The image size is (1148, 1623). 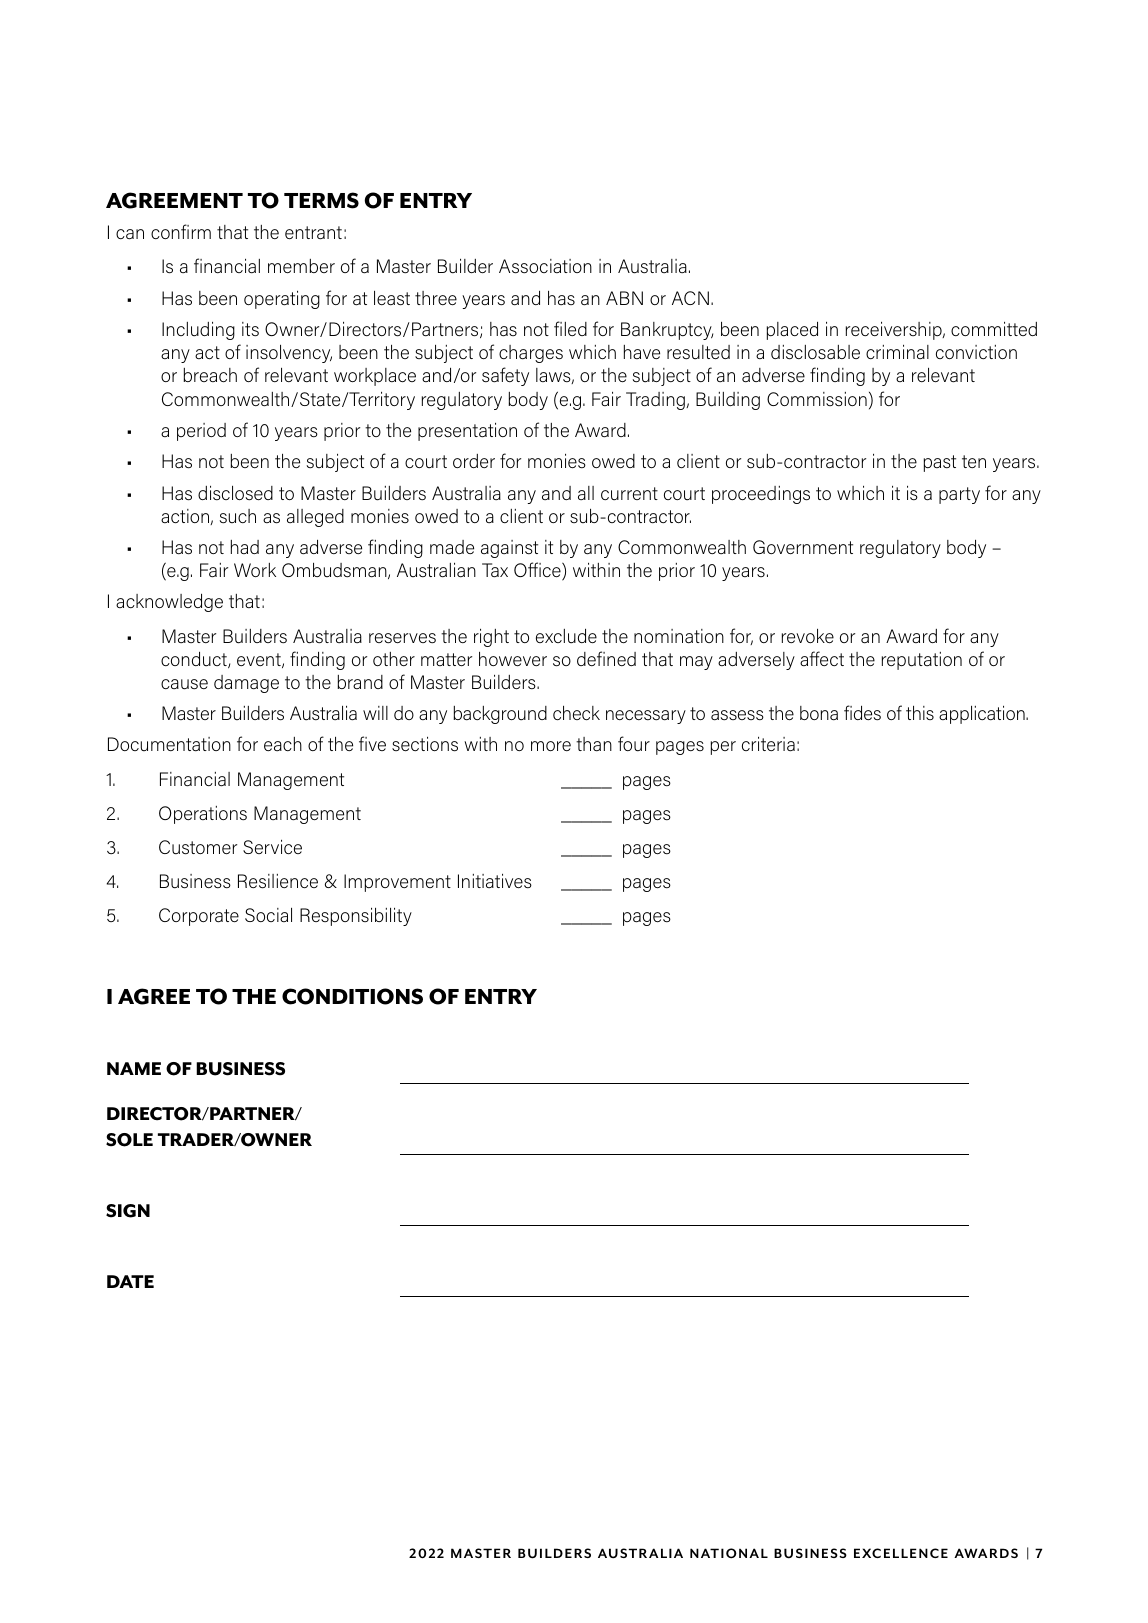 I want to click on had, so click(x=245, y=547).
